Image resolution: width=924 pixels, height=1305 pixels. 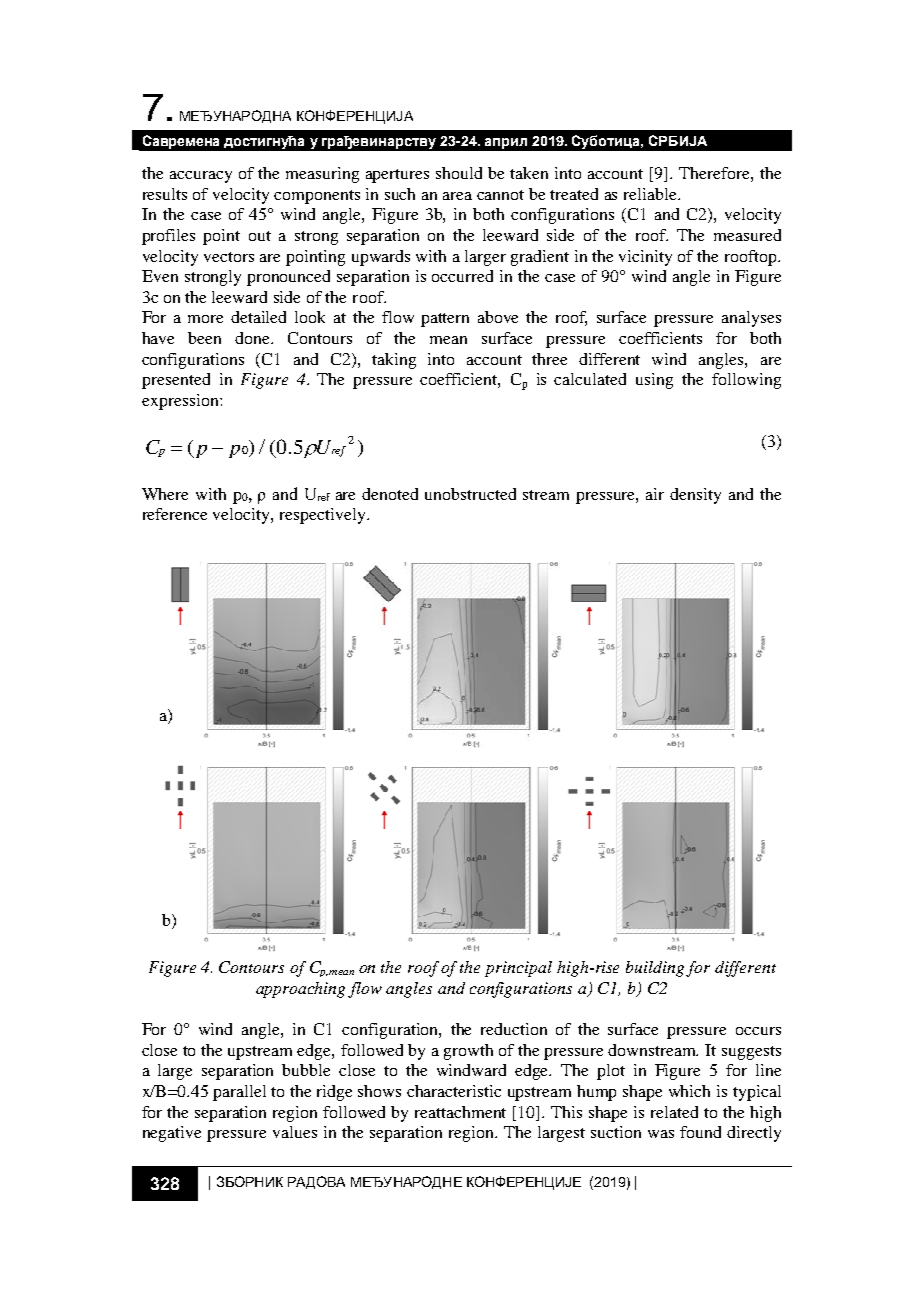 I want to click on accuracy, so click(x=201, y=177).
